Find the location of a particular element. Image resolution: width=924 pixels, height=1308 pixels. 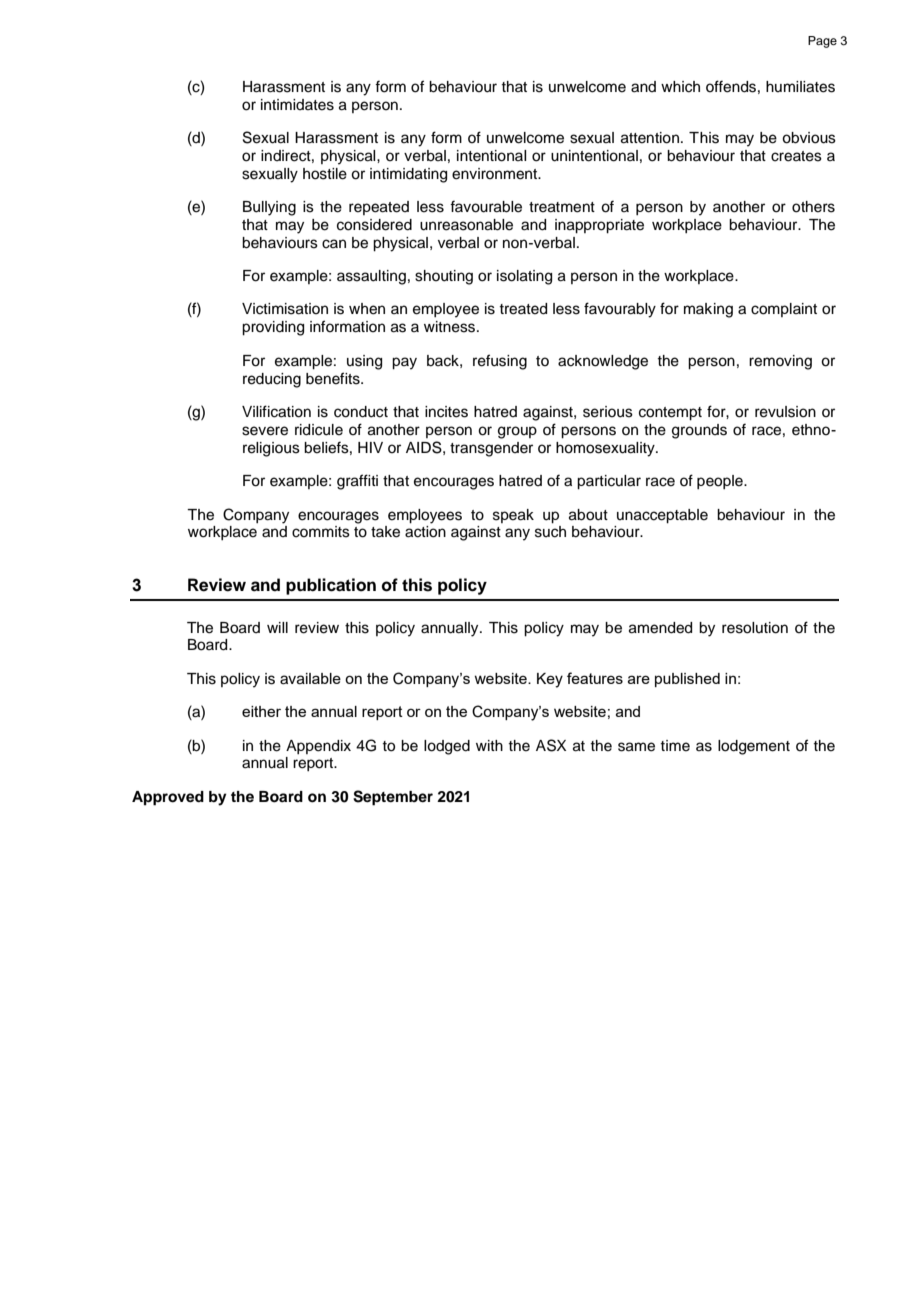

Appendix is located at coordinates (318, 747).
